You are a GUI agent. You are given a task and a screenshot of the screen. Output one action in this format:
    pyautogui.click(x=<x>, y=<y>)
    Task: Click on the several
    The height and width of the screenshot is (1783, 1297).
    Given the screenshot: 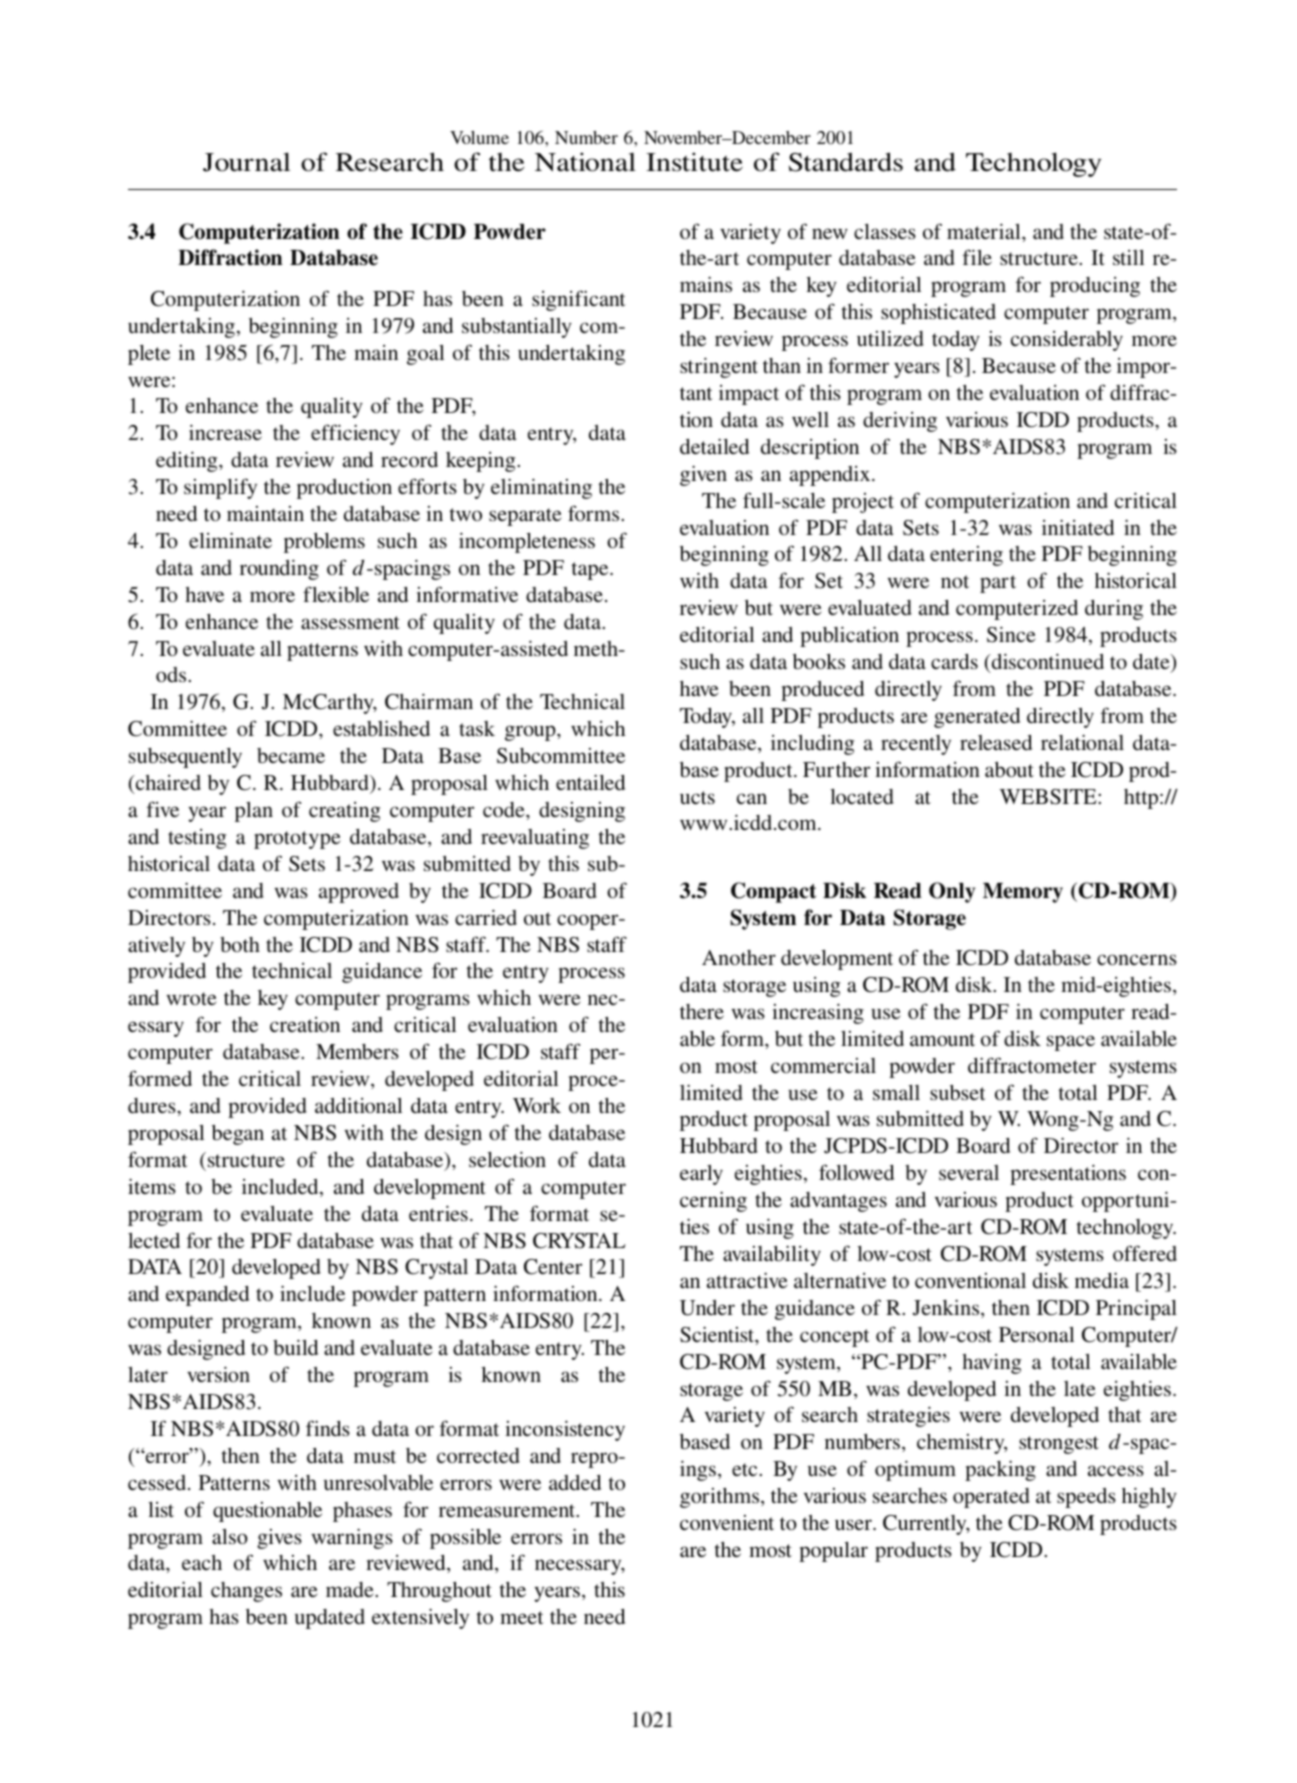 What is the action you would take?
    pyautogui.click(x=969, y=1172)
